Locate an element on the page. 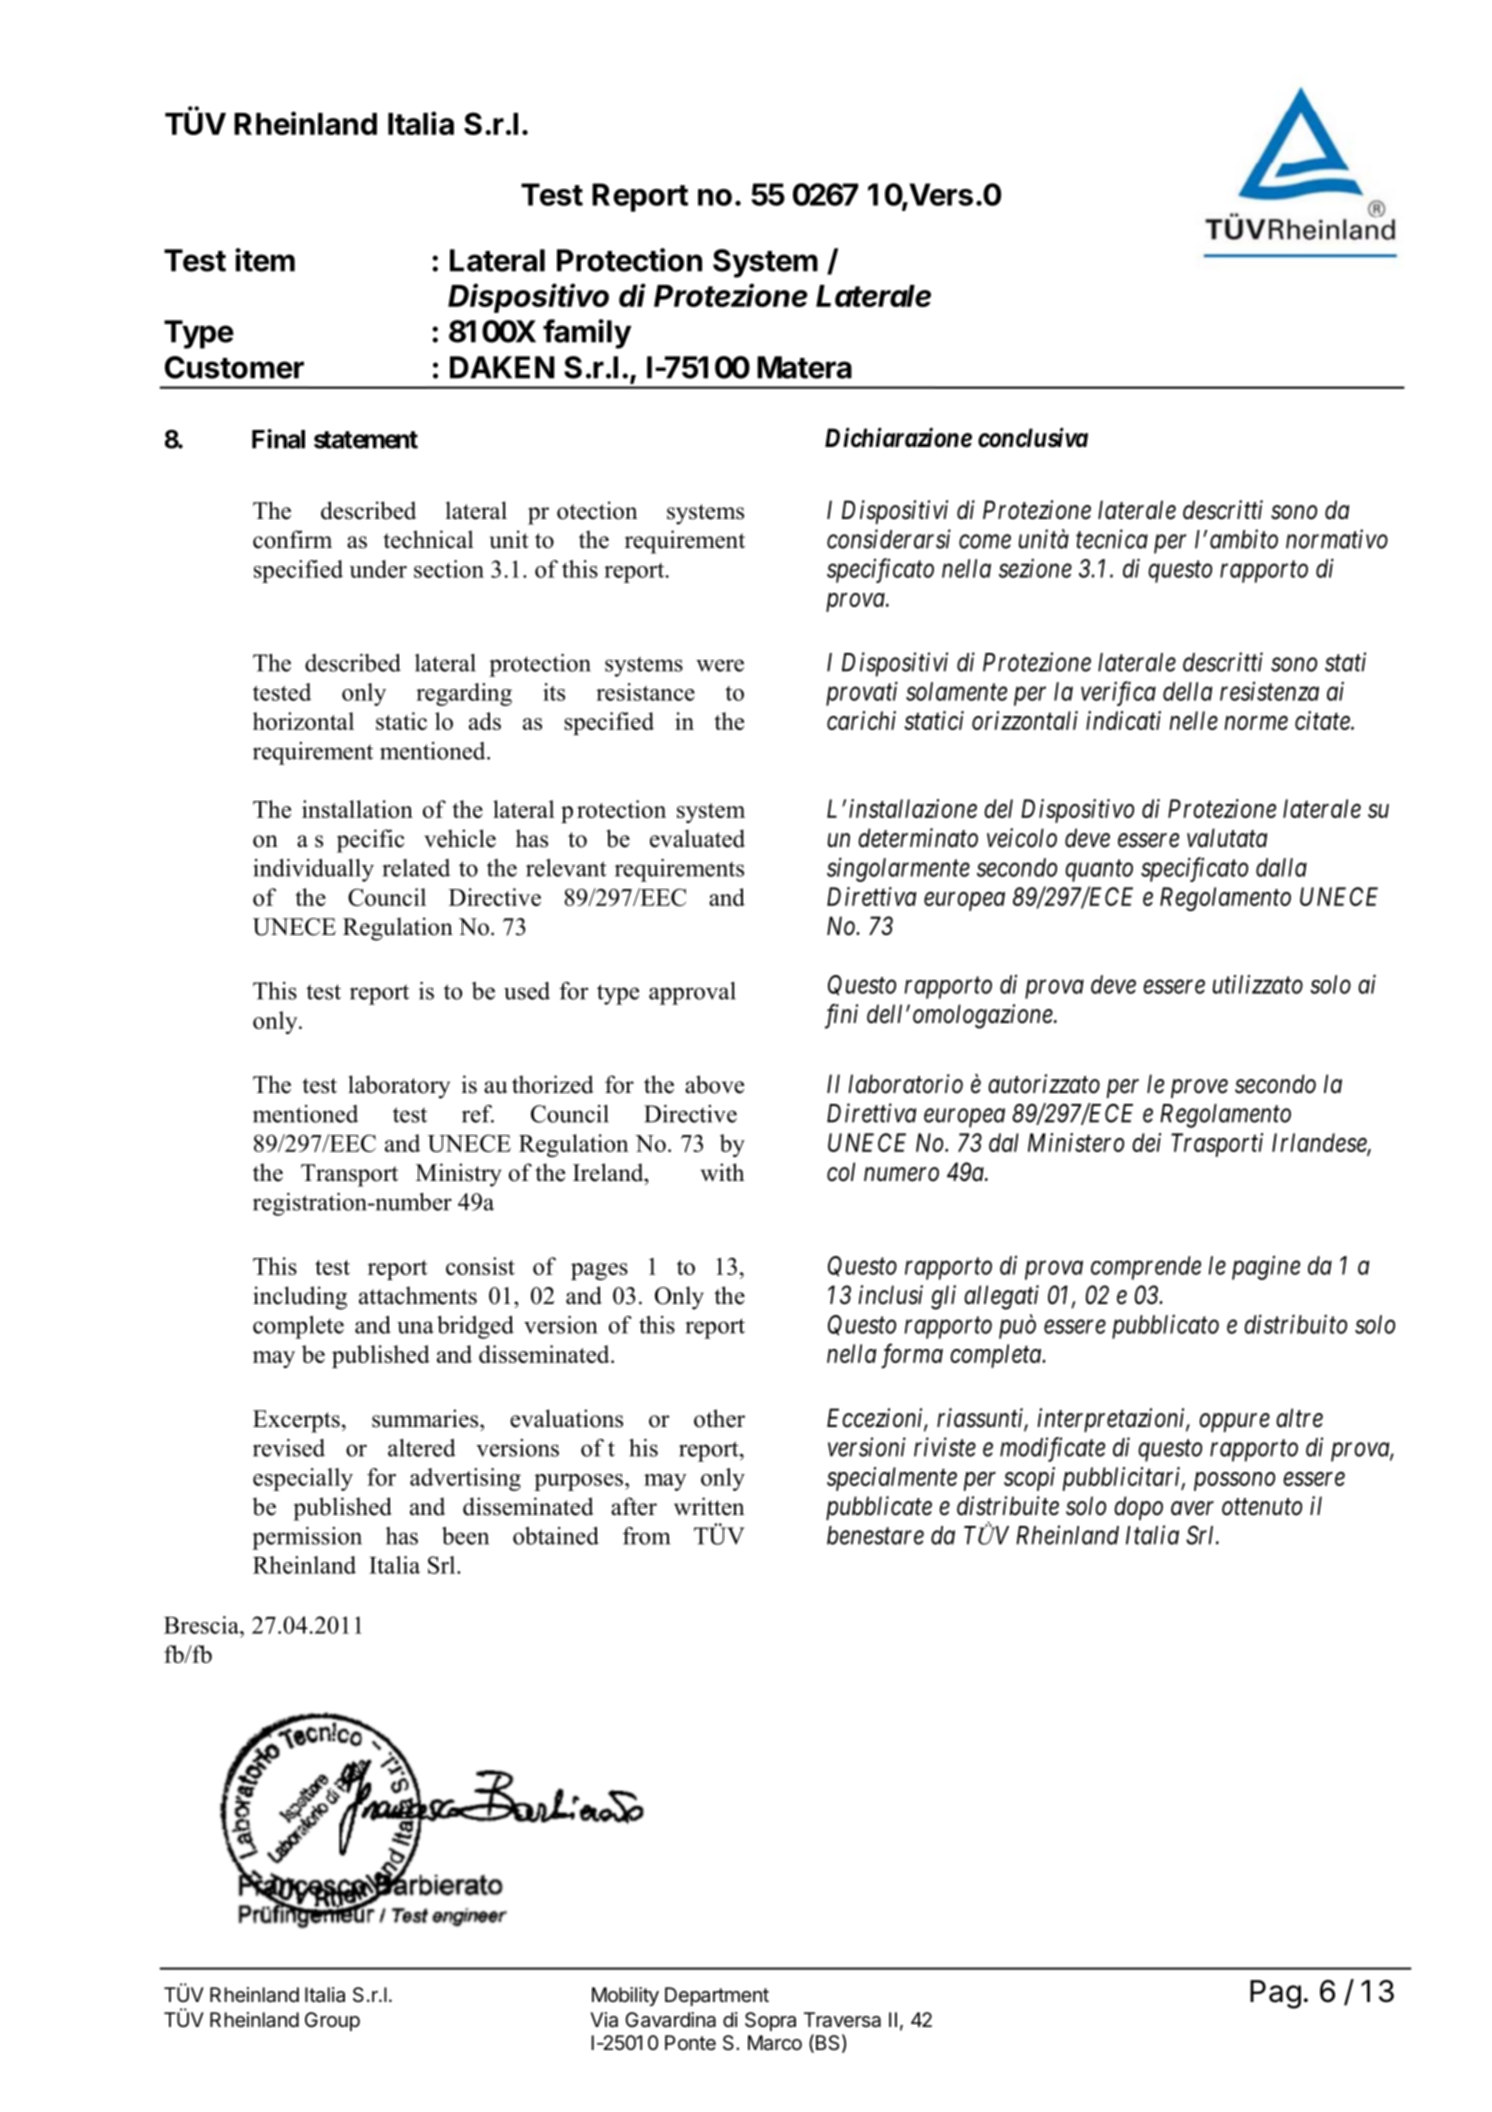 The image size is (1492, 2112). Group is located at coordinates (332, 2021).
